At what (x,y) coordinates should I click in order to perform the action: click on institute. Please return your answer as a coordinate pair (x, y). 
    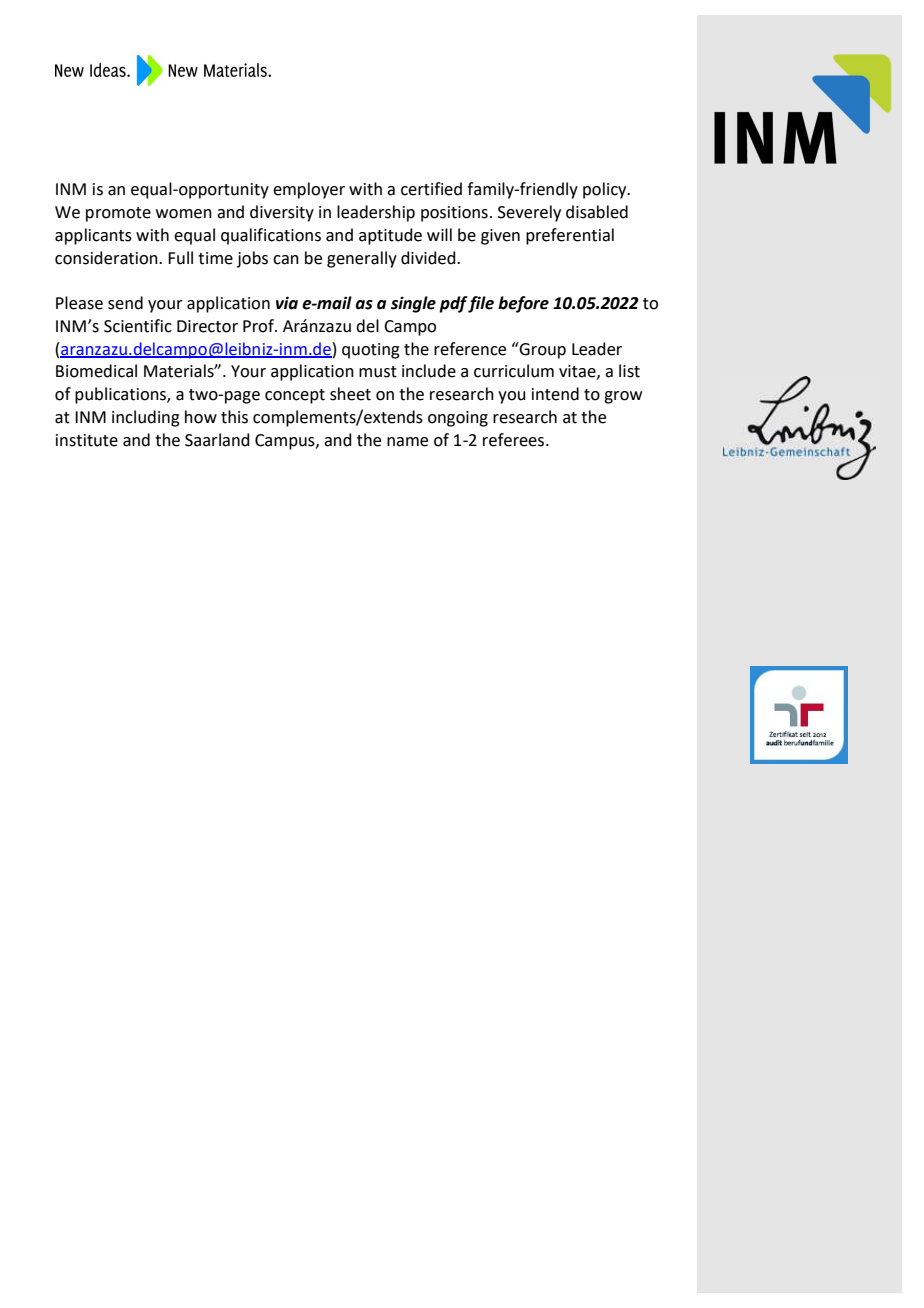
    Looking at the image, I should click on (87, 440).
